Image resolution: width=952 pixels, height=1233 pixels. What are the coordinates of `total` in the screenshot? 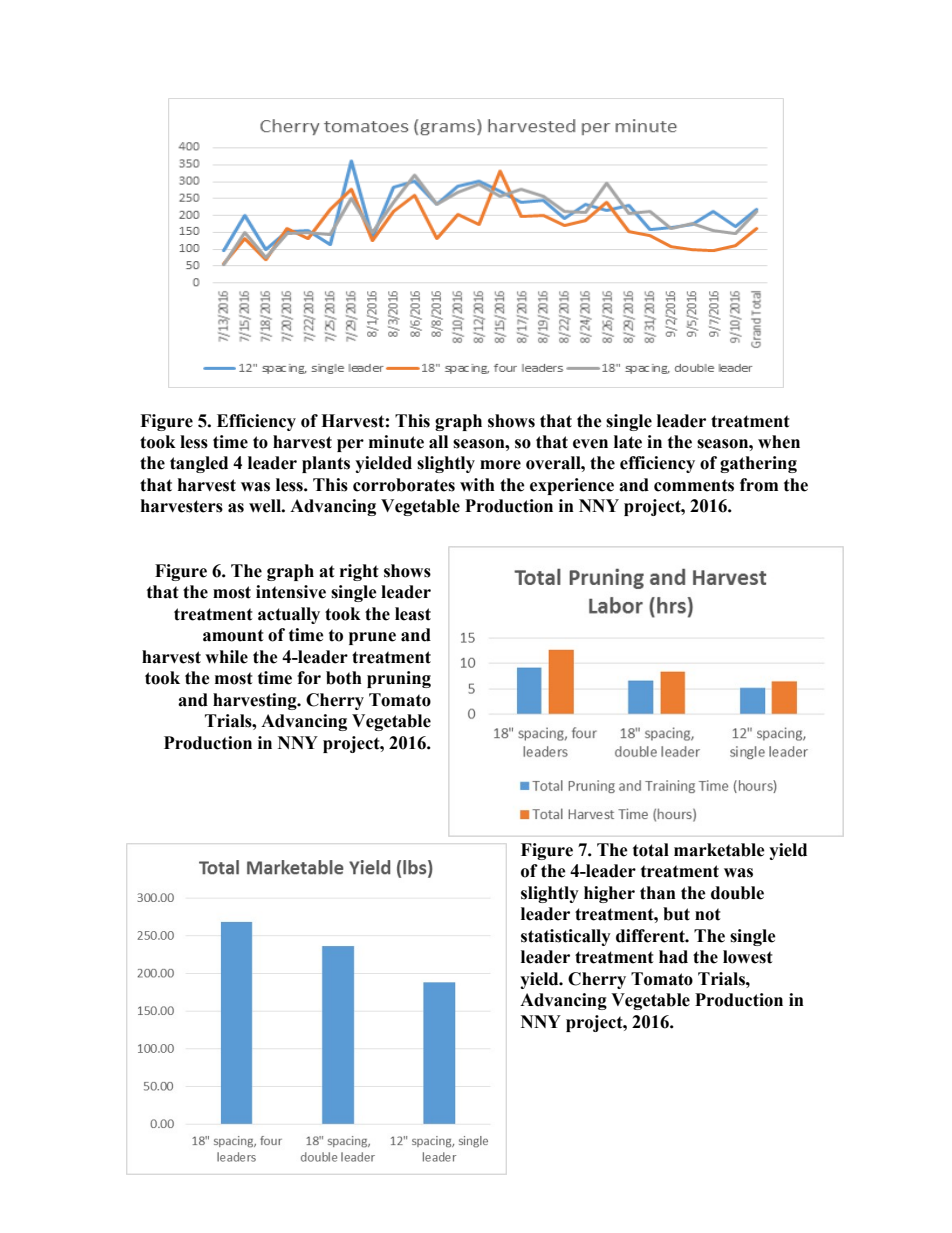 It's located at (651, 850).
